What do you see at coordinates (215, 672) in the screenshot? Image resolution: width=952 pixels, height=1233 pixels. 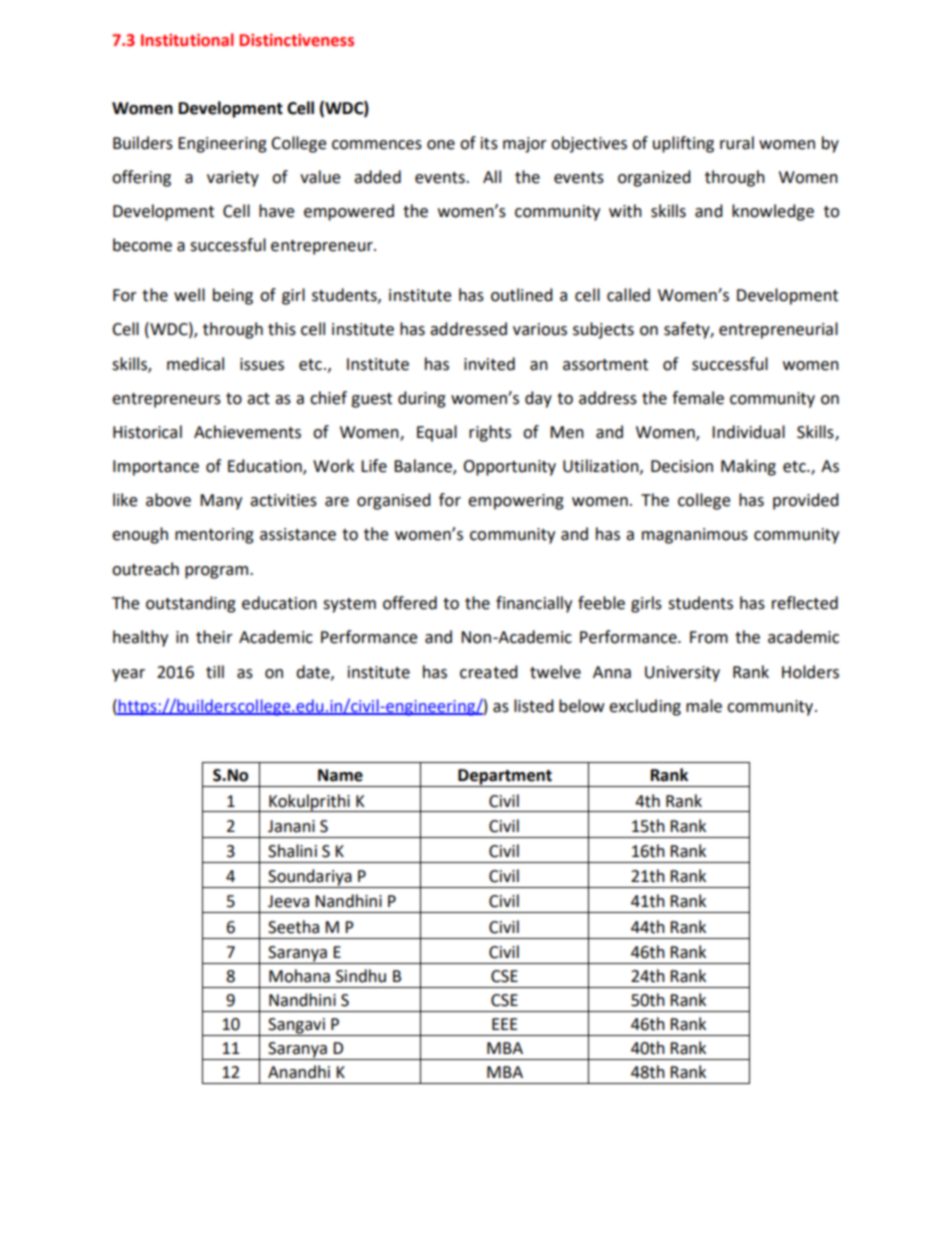 I see `till` at bounding box center [215, 672].
